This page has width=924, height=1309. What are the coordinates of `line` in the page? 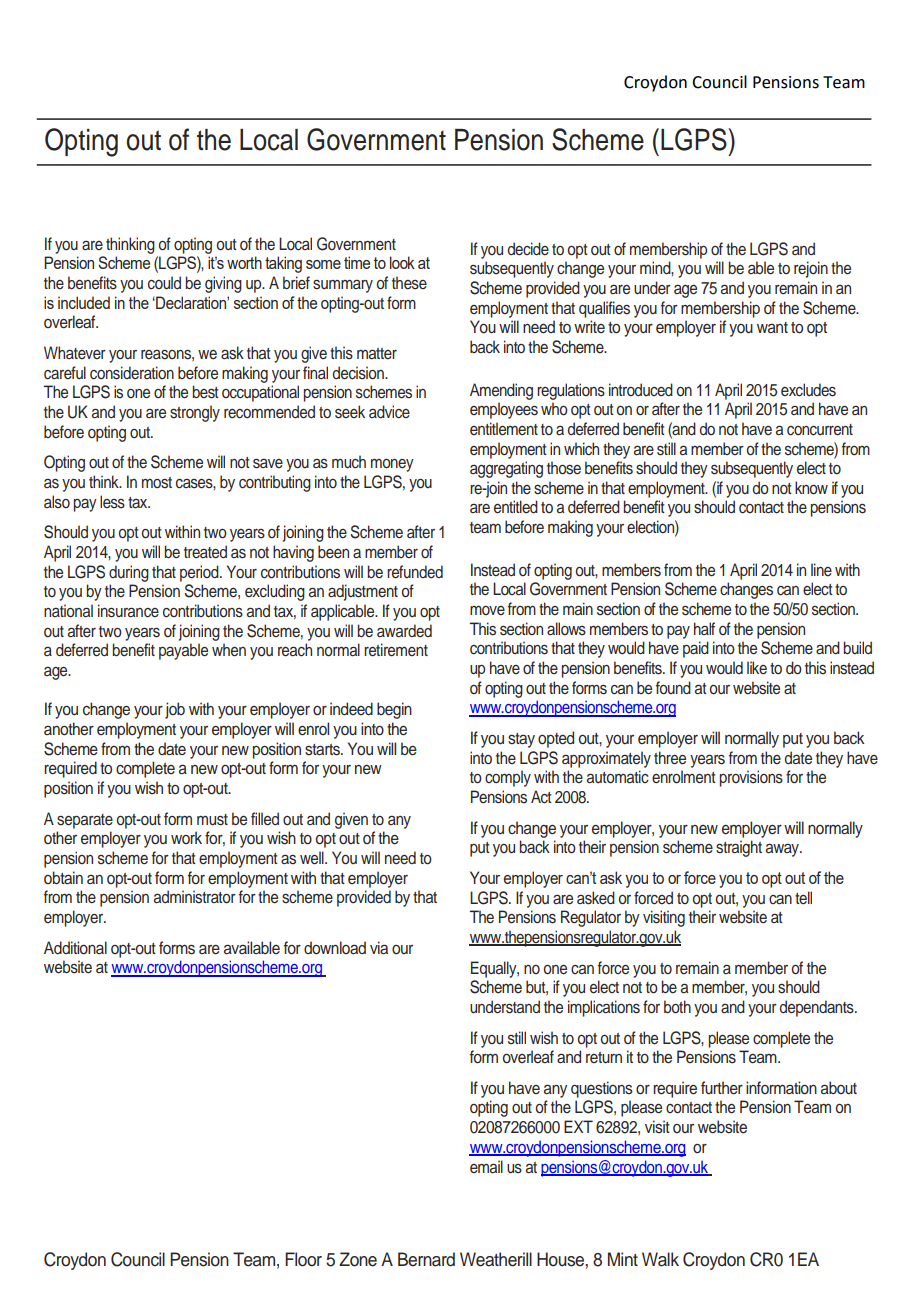 It's located at (821, 569).
